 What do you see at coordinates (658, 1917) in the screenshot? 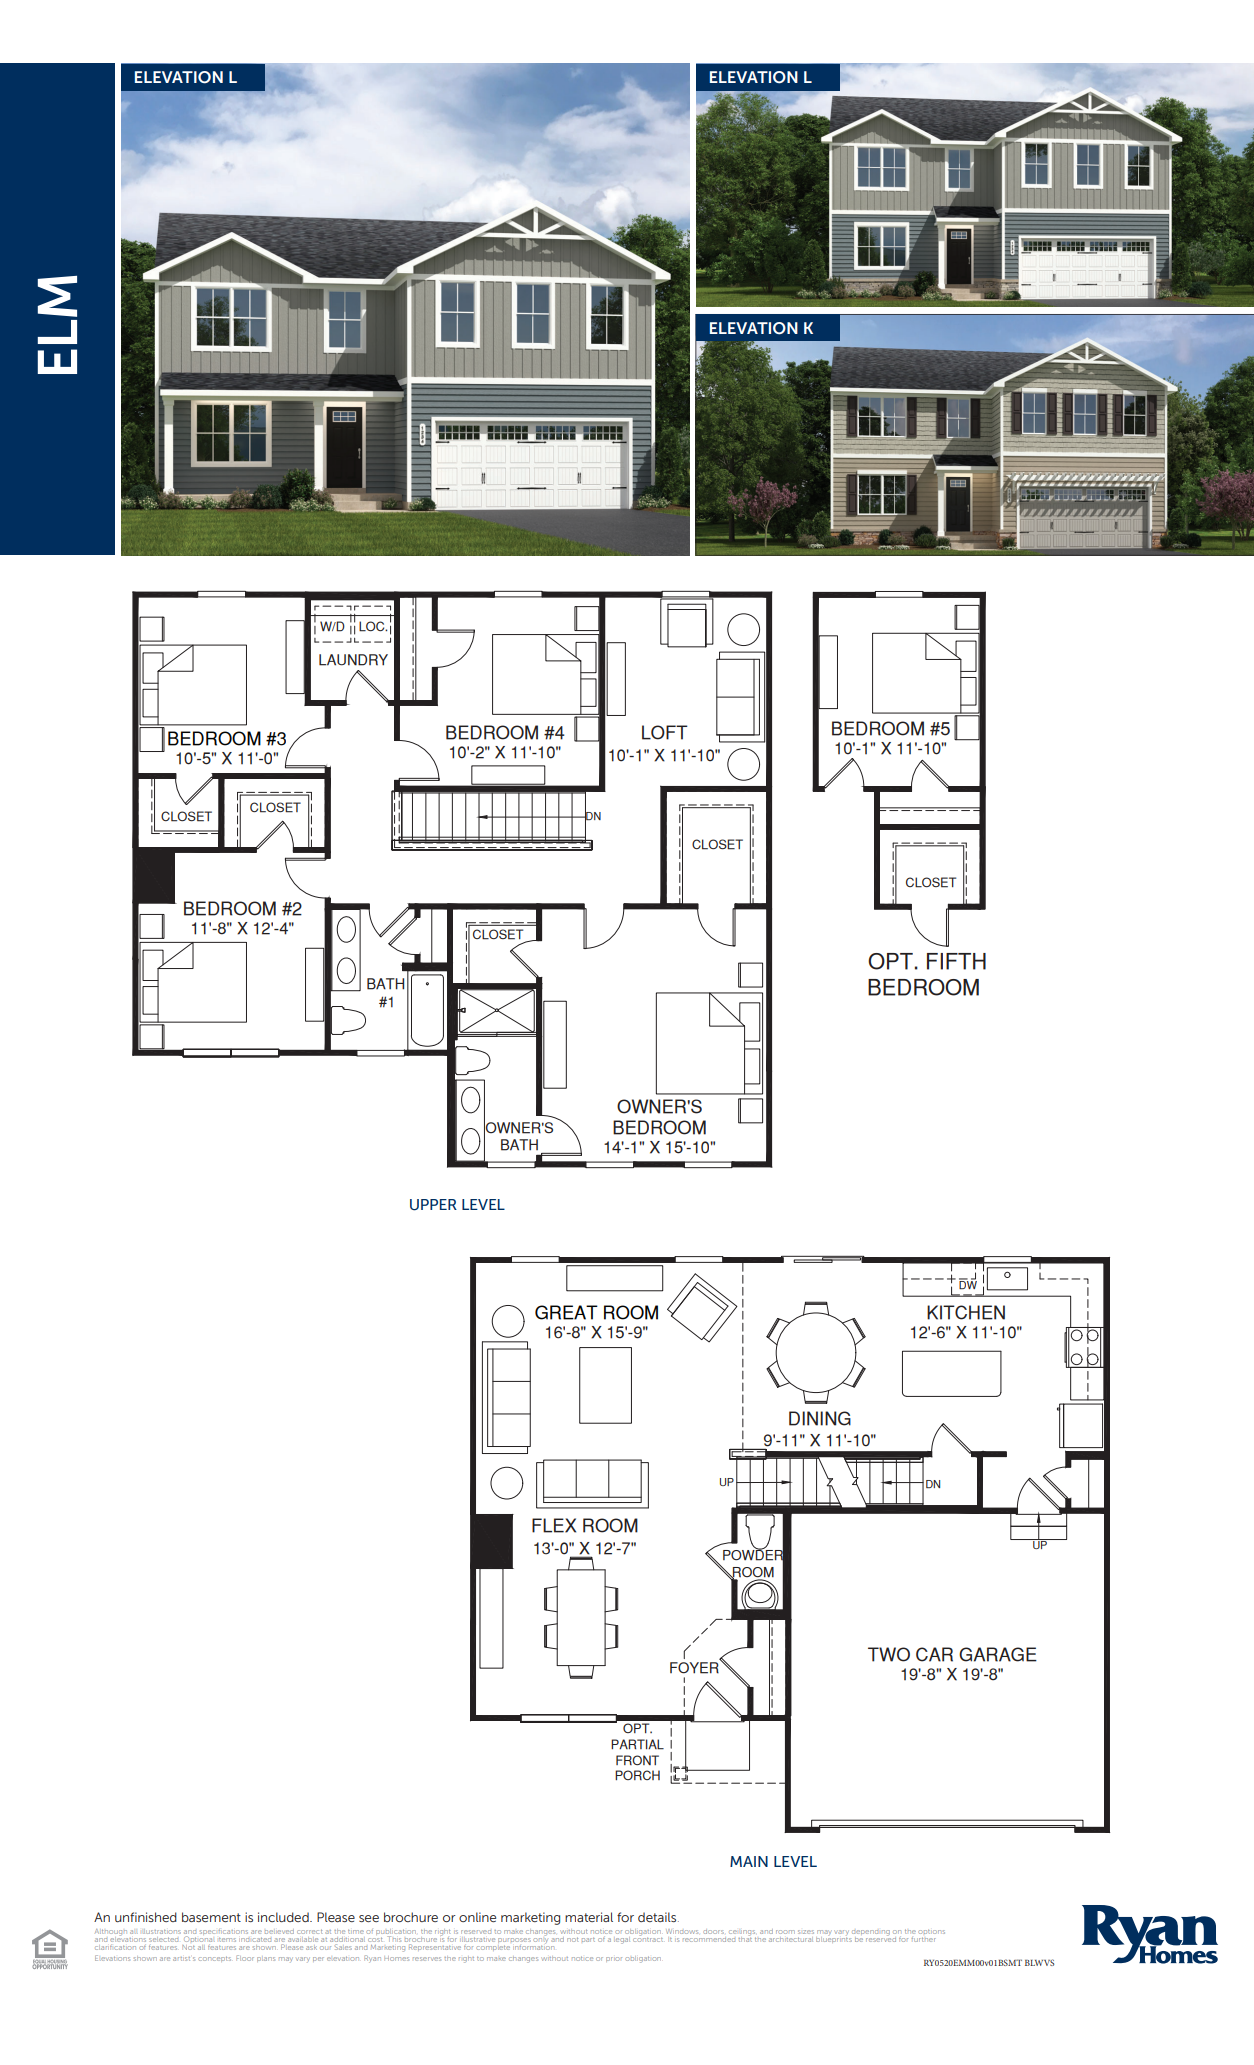
I see `details` at bounding box center [658, 1917].
